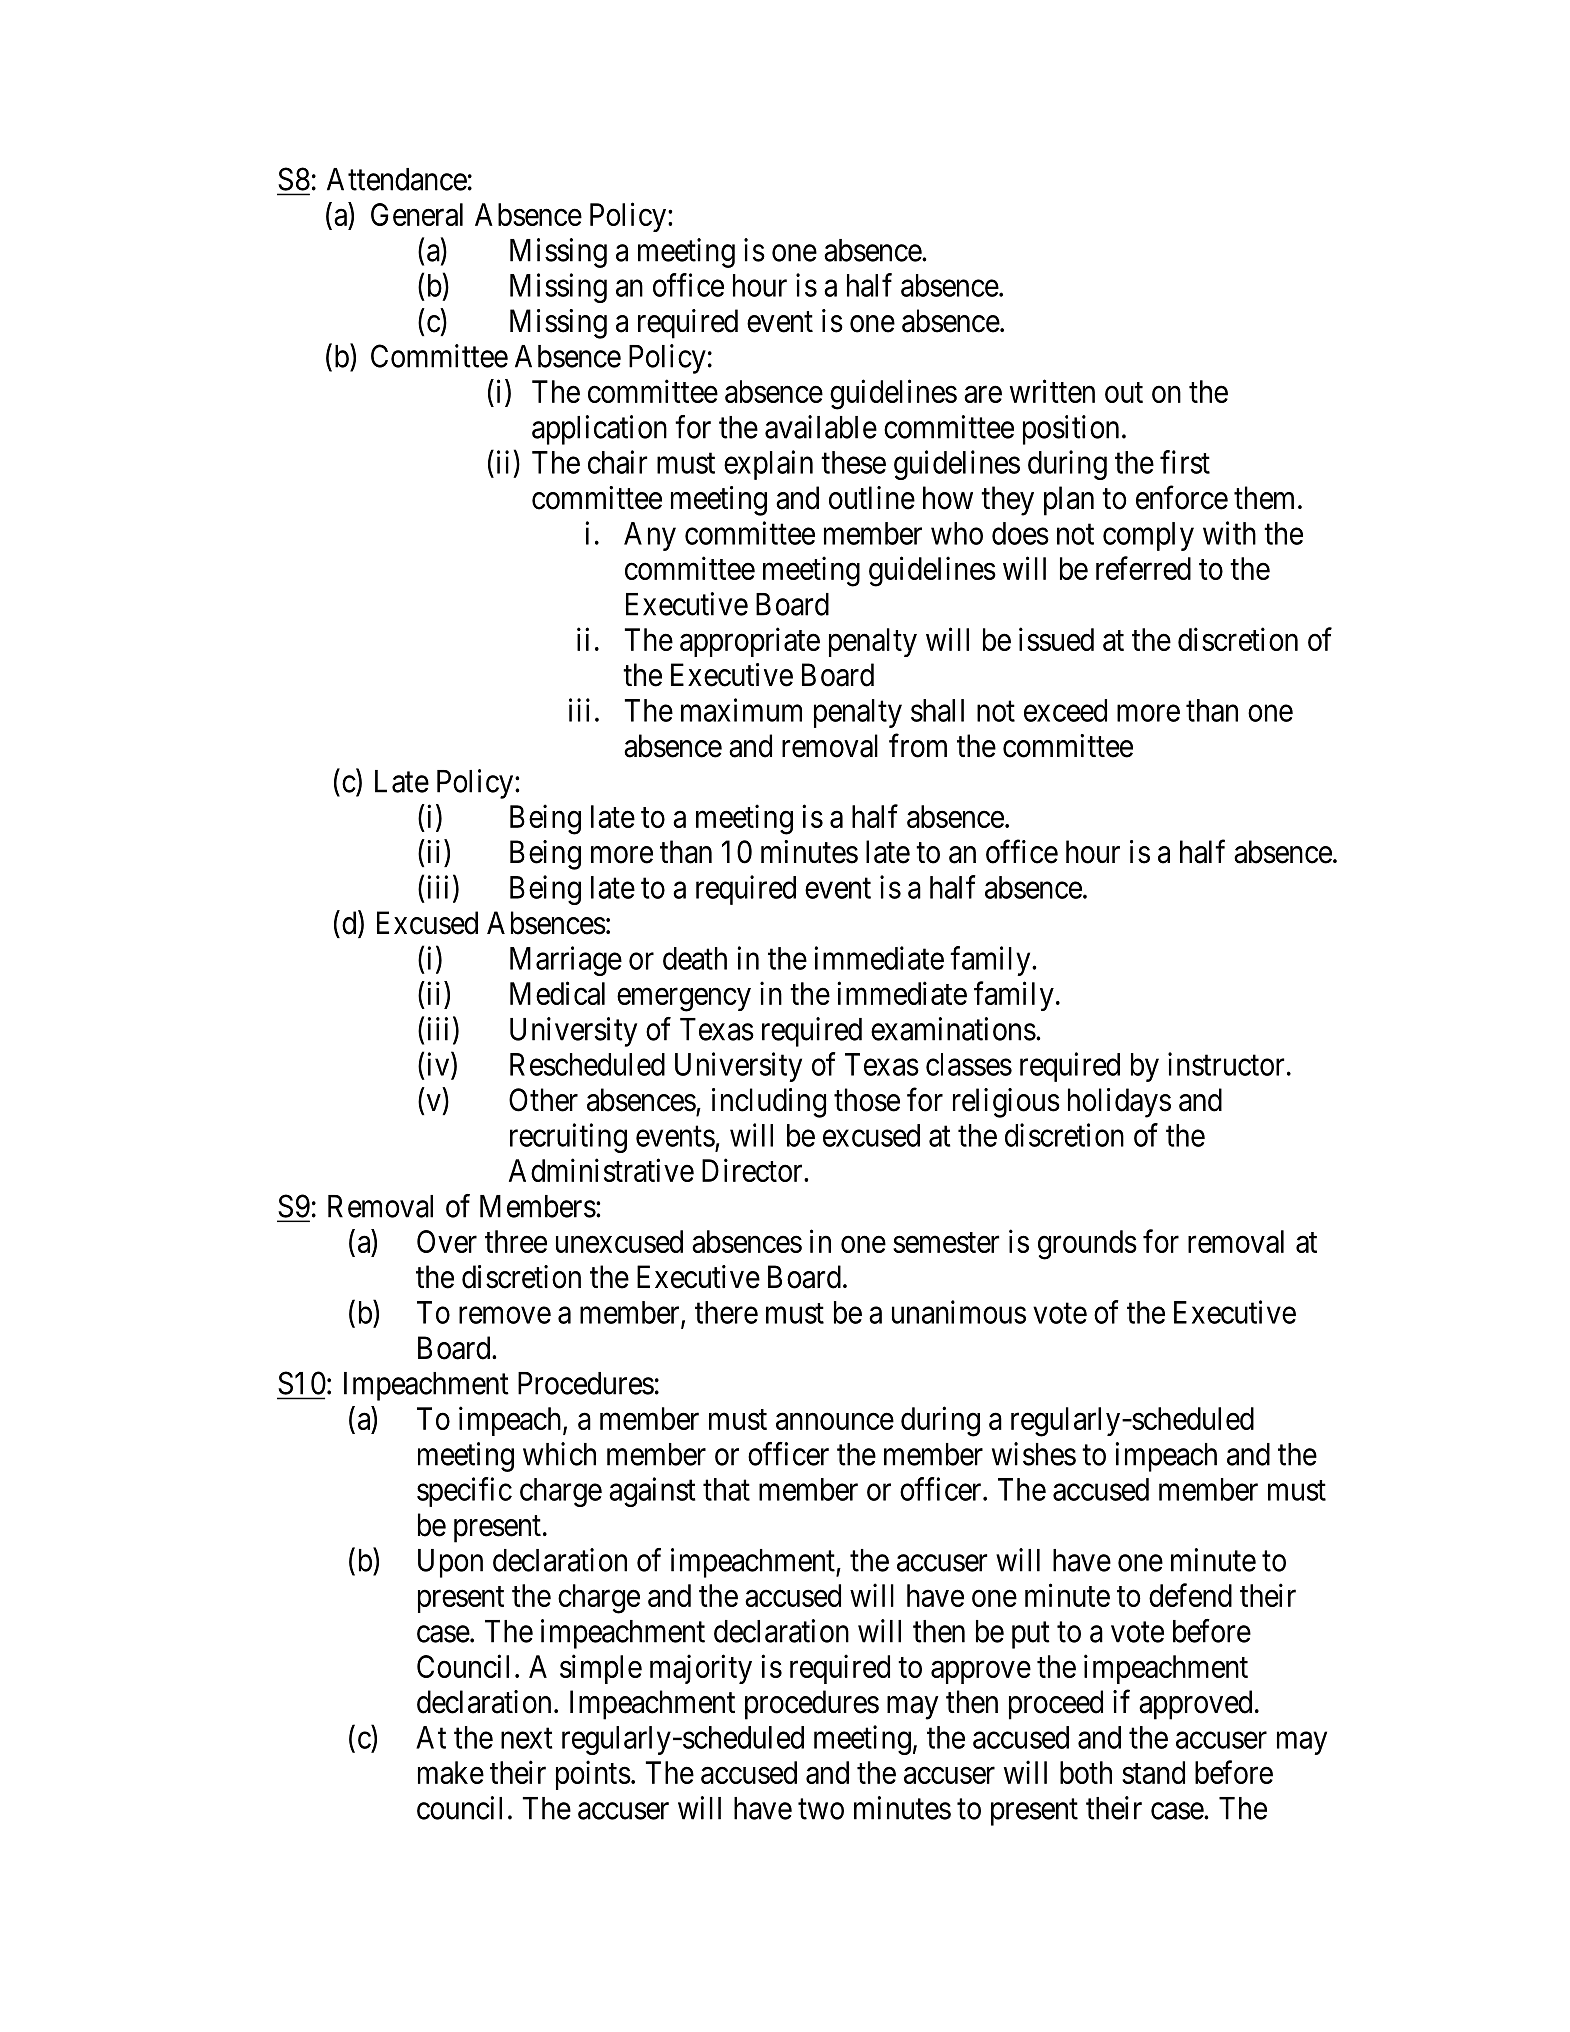  What do you see at coordinates (1065, 710) in the screenshot?
I see `exceed` at bounding box center [1065, 710].
